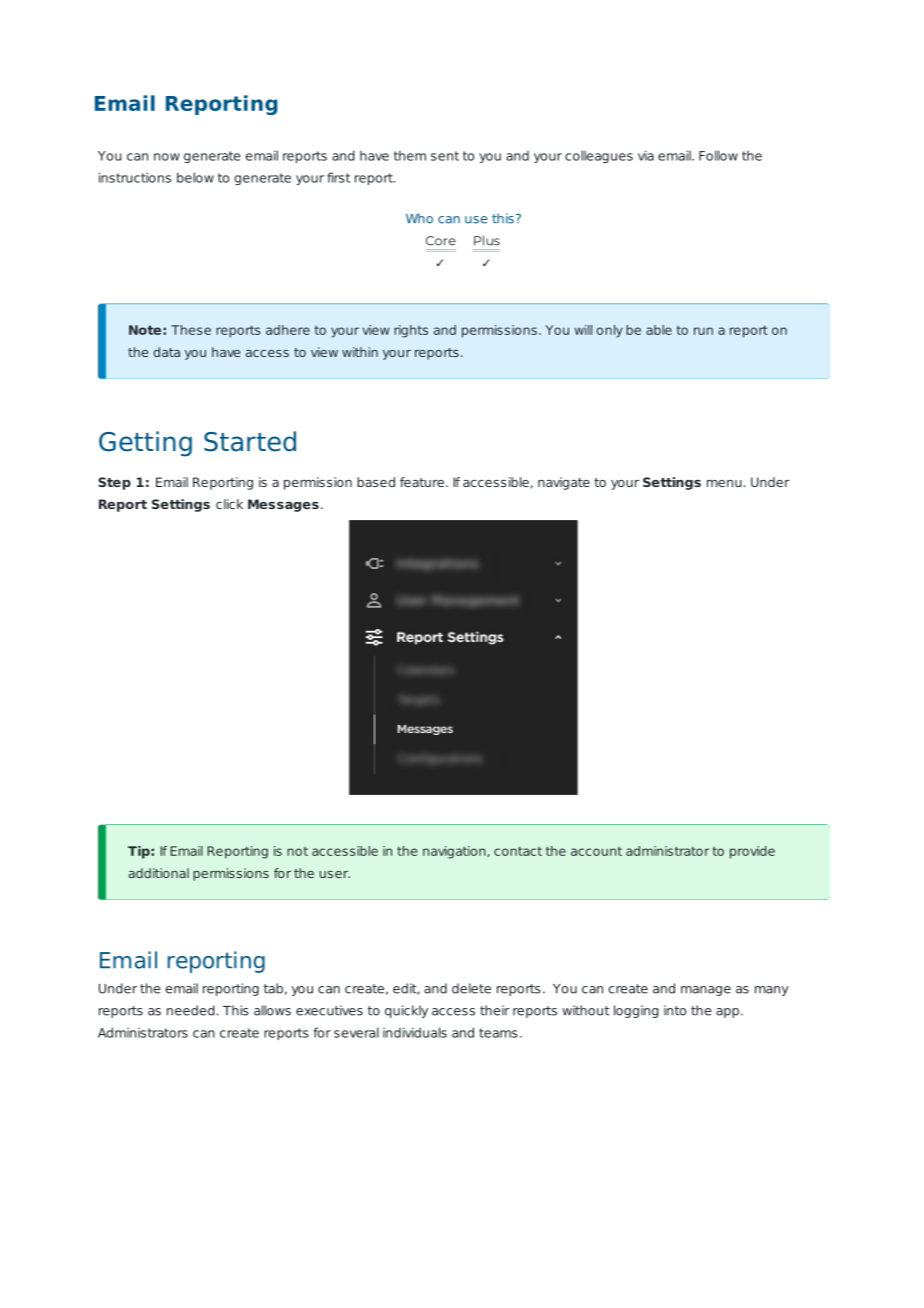 The image size is (924, 1308). I want to click on sent, so click(445, 156).
